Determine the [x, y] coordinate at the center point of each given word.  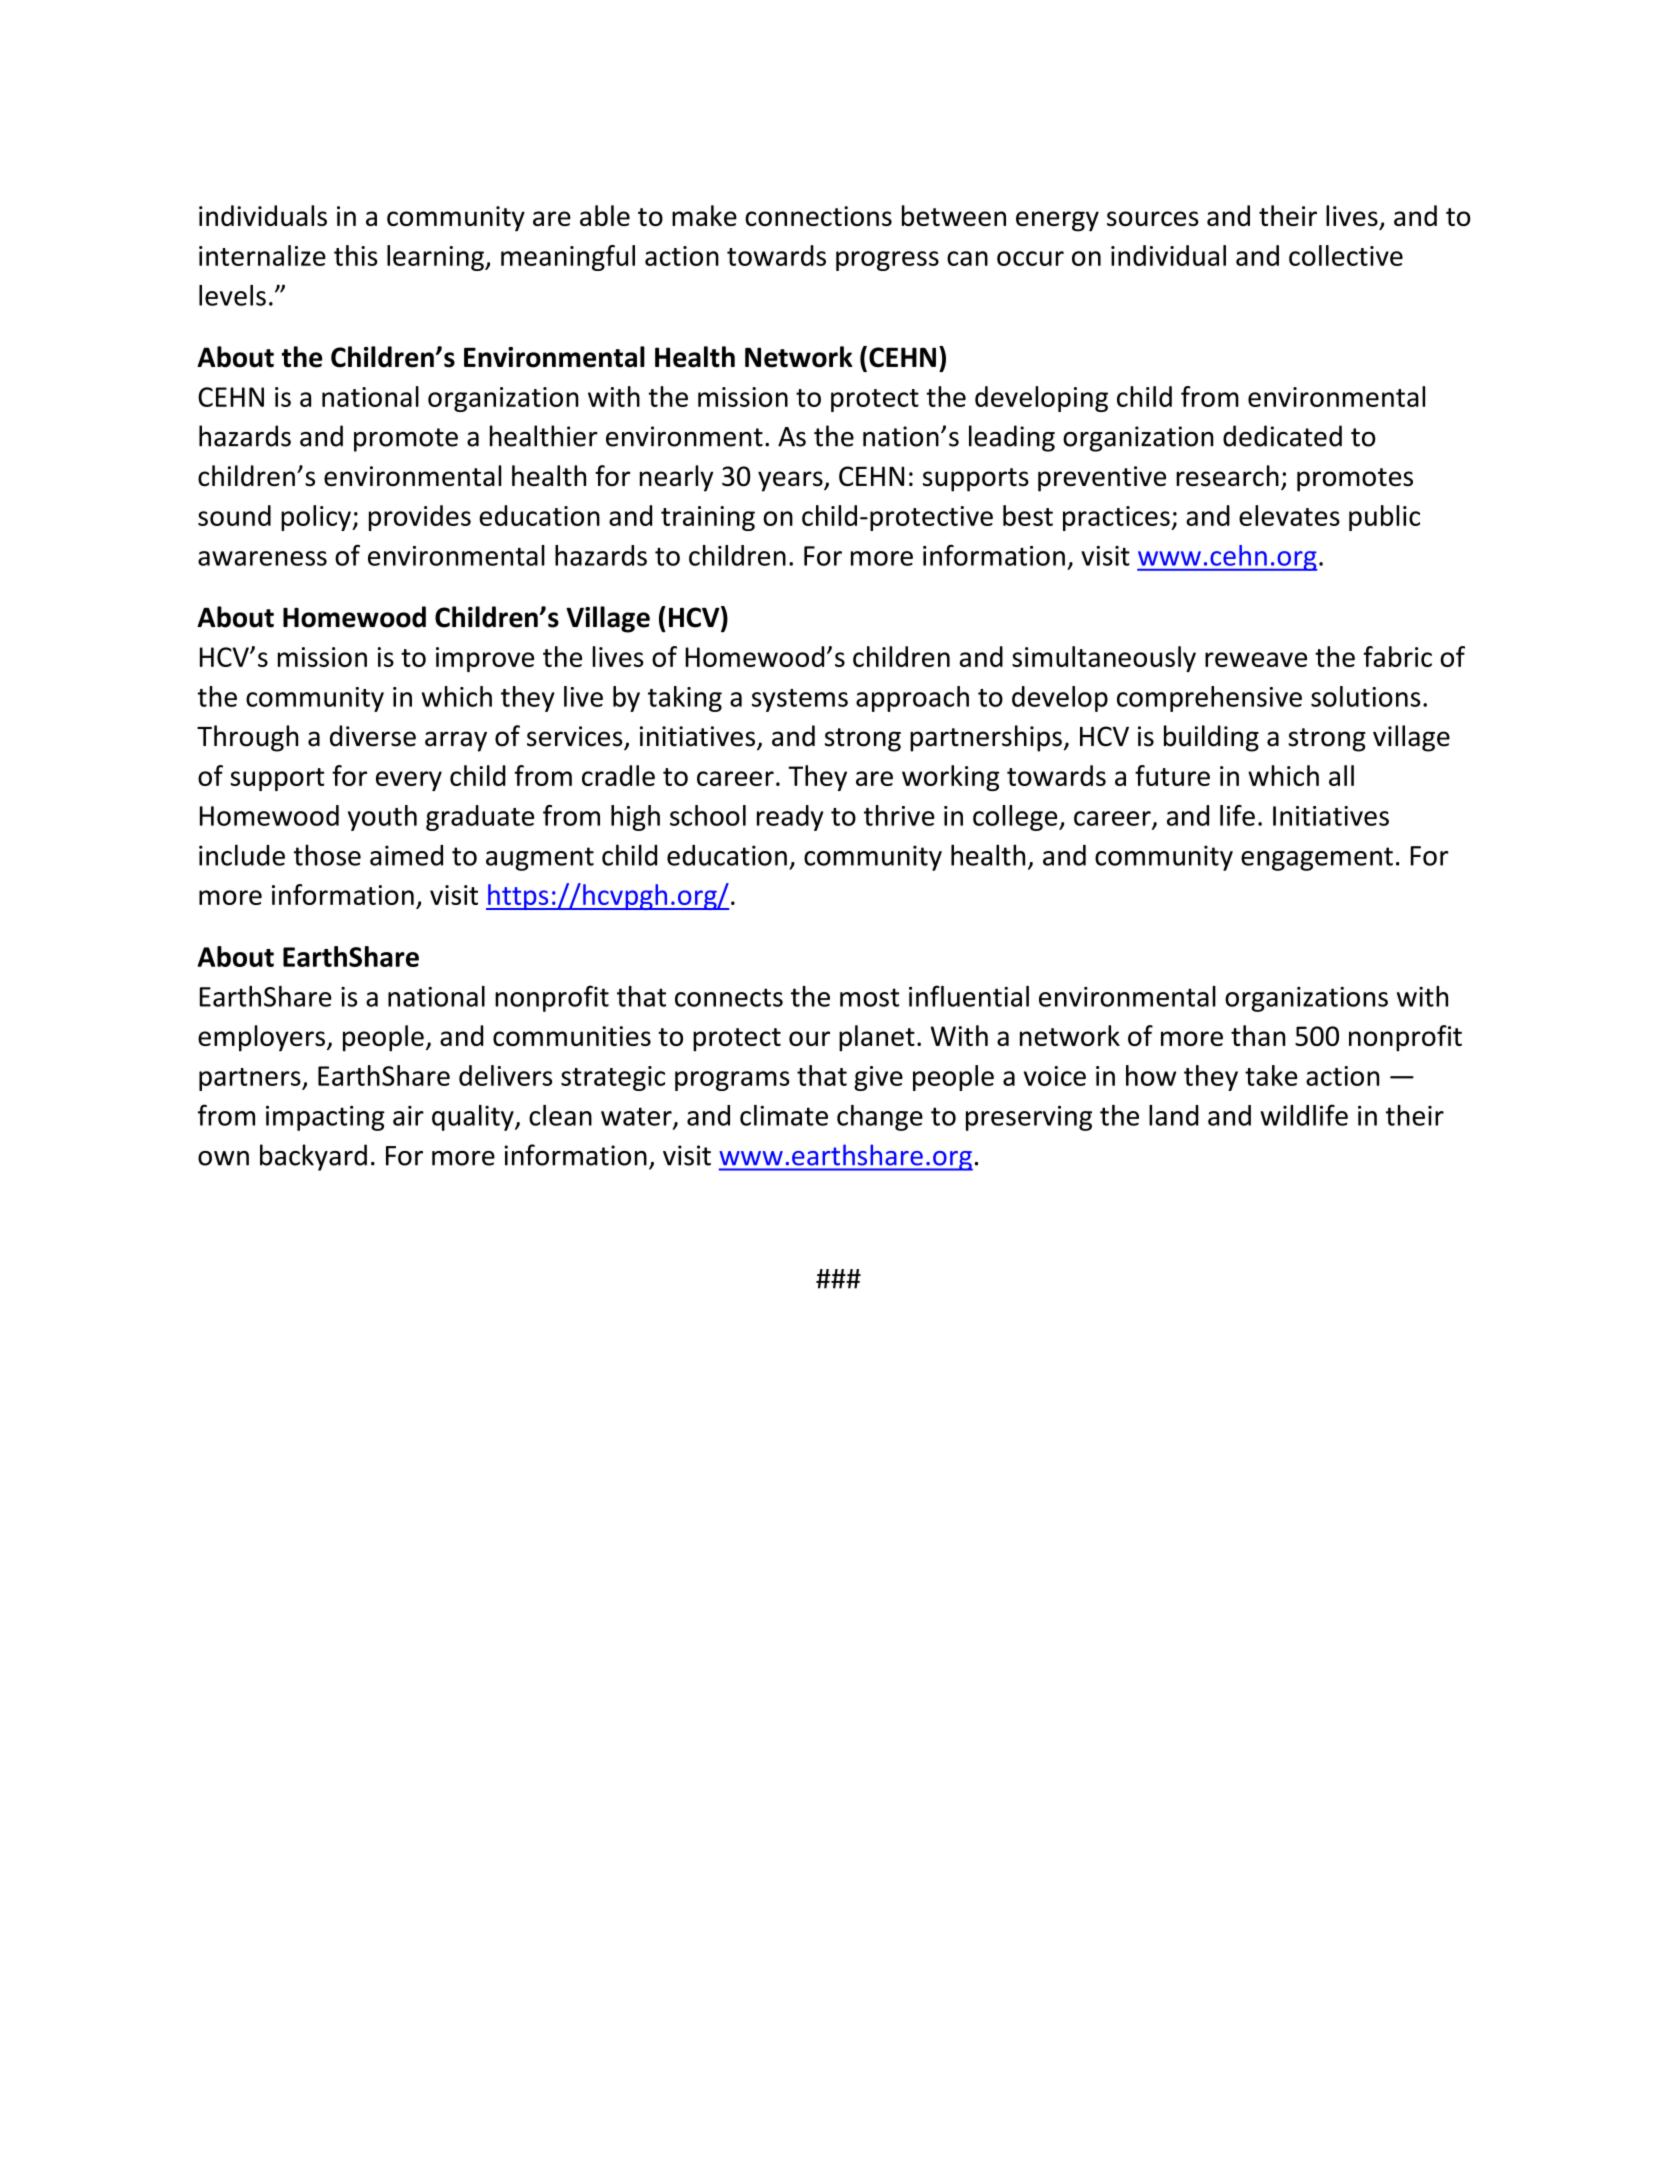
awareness [262, 558]
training [708, 518]
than [1258, 1035]
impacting [325, 1118]
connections [818, 216]
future [1172, 775]
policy [317, 518]
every [409, 781]
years [791, 481]
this [356, 255]
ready [790, 818]
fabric [1397, 656]
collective [1346, 255]
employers [261, 1038]
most [869, 997]
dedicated [1282, 436]
